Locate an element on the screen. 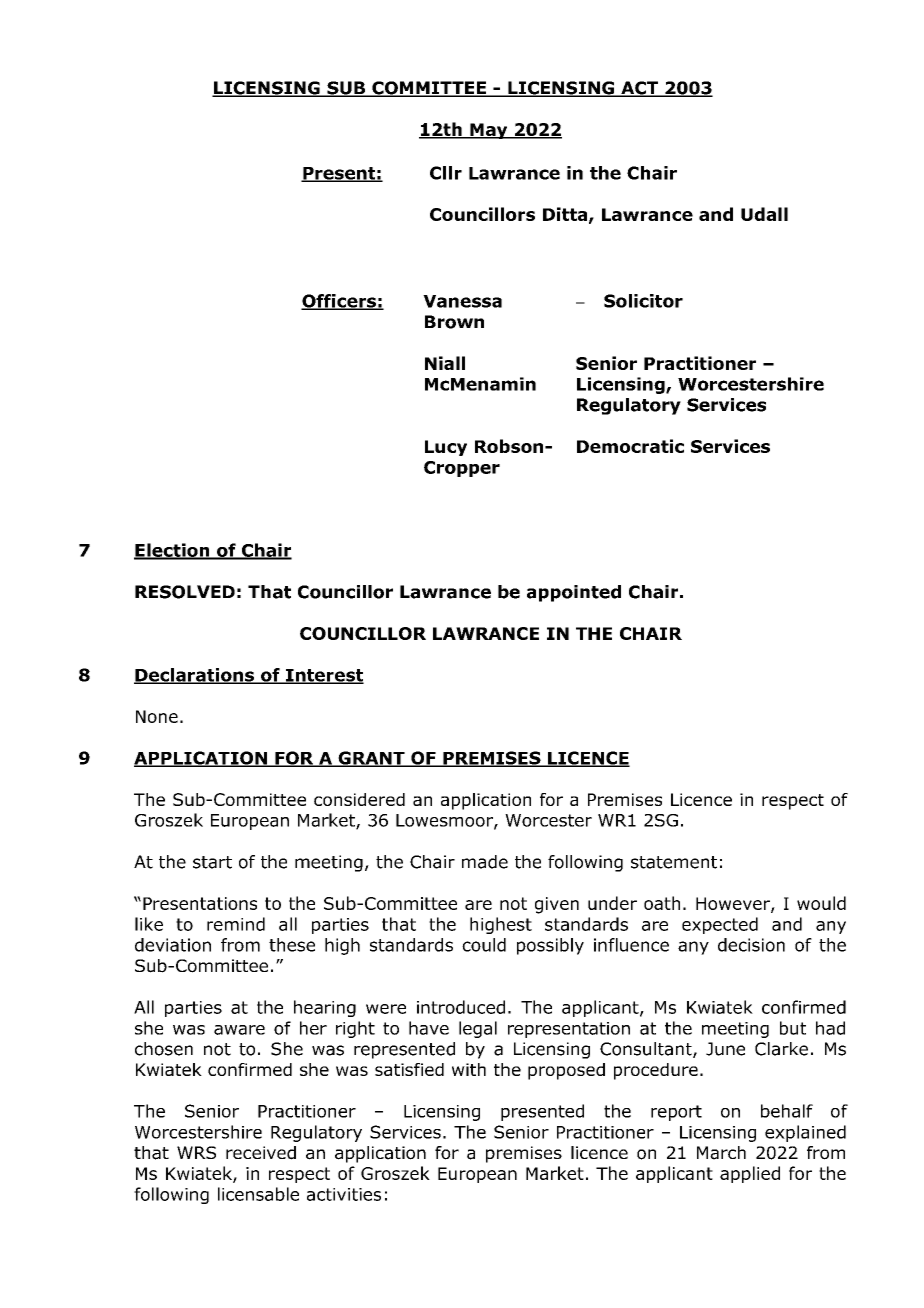 The width and height of the screenshot is (924, 1308). statement is located at coordinates (674, 862).
